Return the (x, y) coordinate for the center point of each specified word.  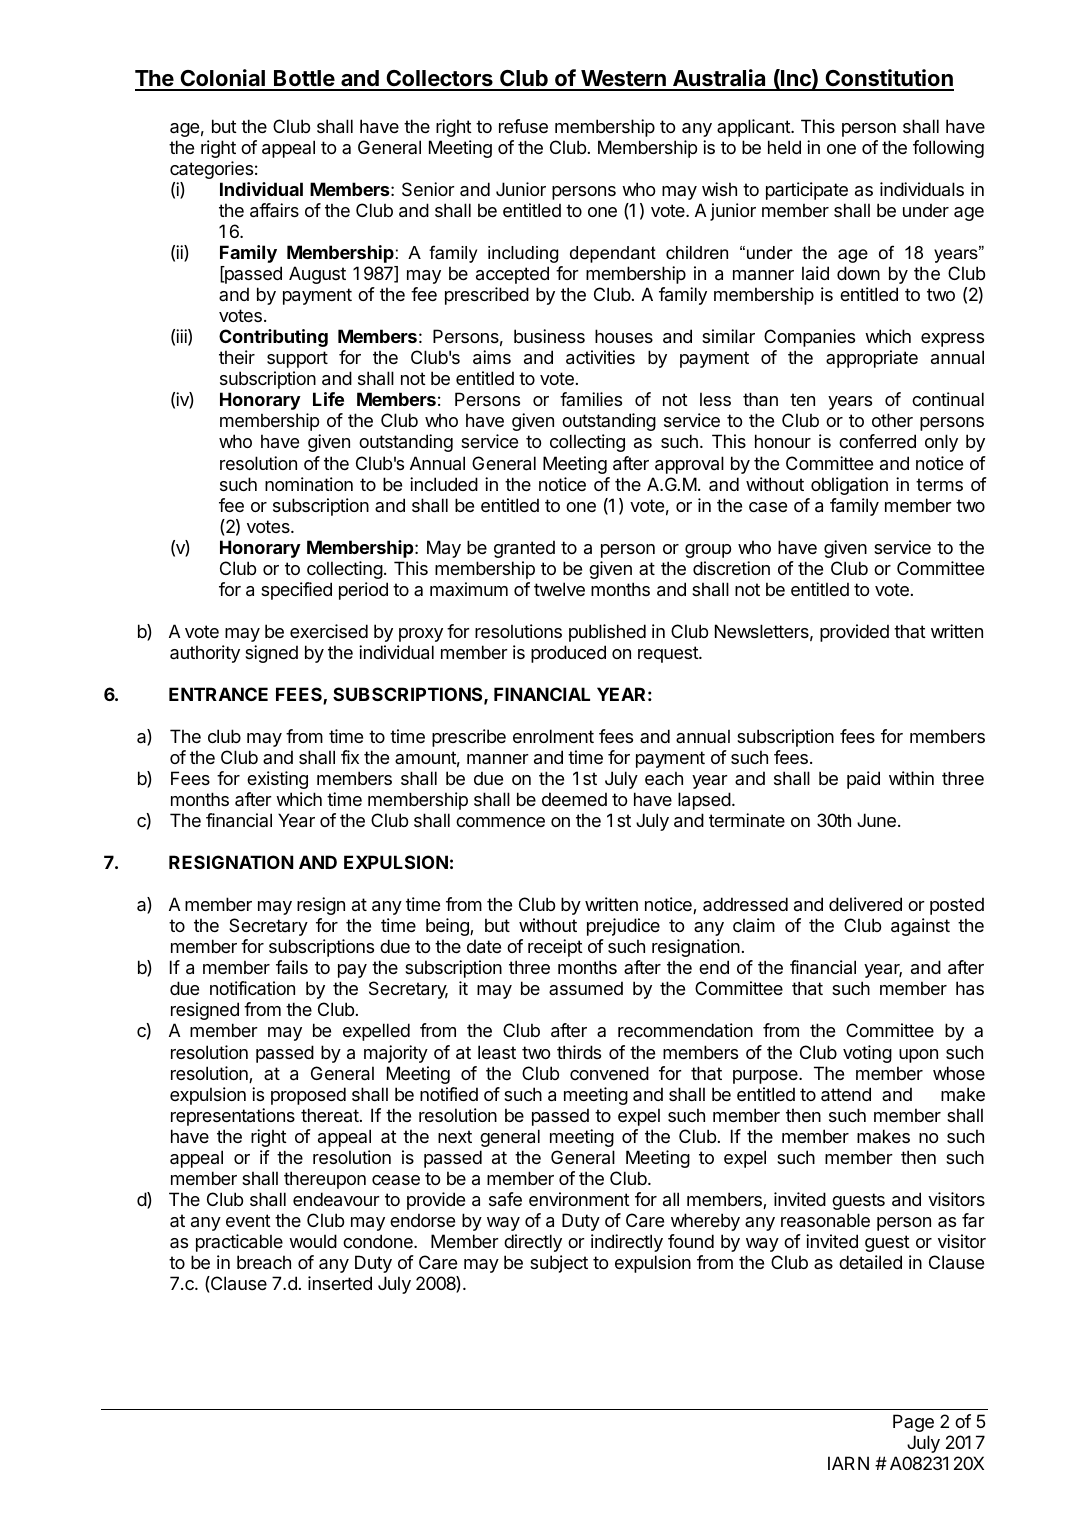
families (591, 399)
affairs (274, 210)
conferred (877, 441)
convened (609, 1073)
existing (277, 780)
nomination (309, 484)
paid (863, 780)
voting (867, 1054)
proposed (308, 1096)
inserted (340, 1283)
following (948, 149)
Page (913, 1423)
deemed (574, 799)
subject (559, 1264)
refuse (523, 126)
